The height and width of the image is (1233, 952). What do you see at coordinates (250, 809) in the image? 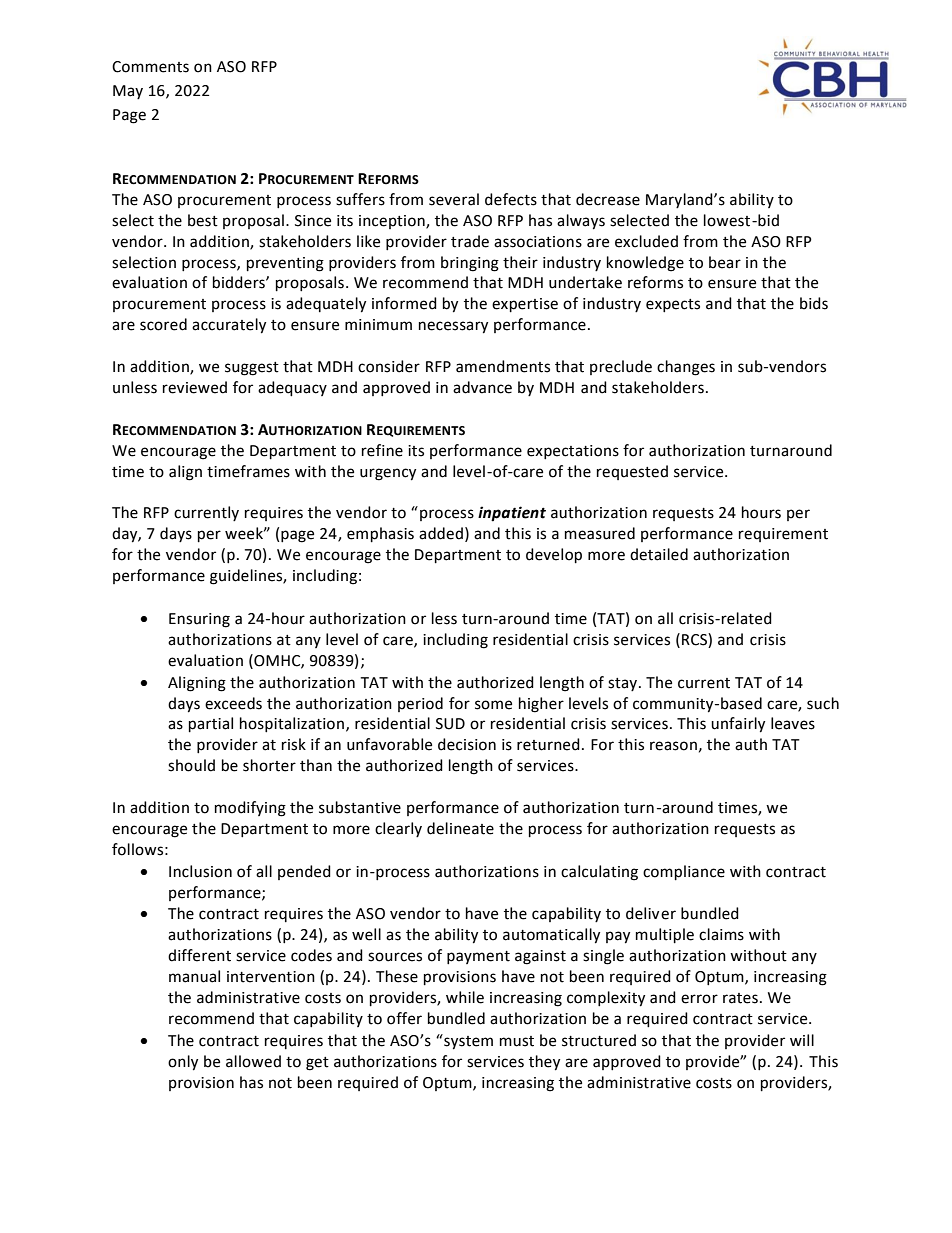
I see `modifying` at bounding box center [250, 809].
